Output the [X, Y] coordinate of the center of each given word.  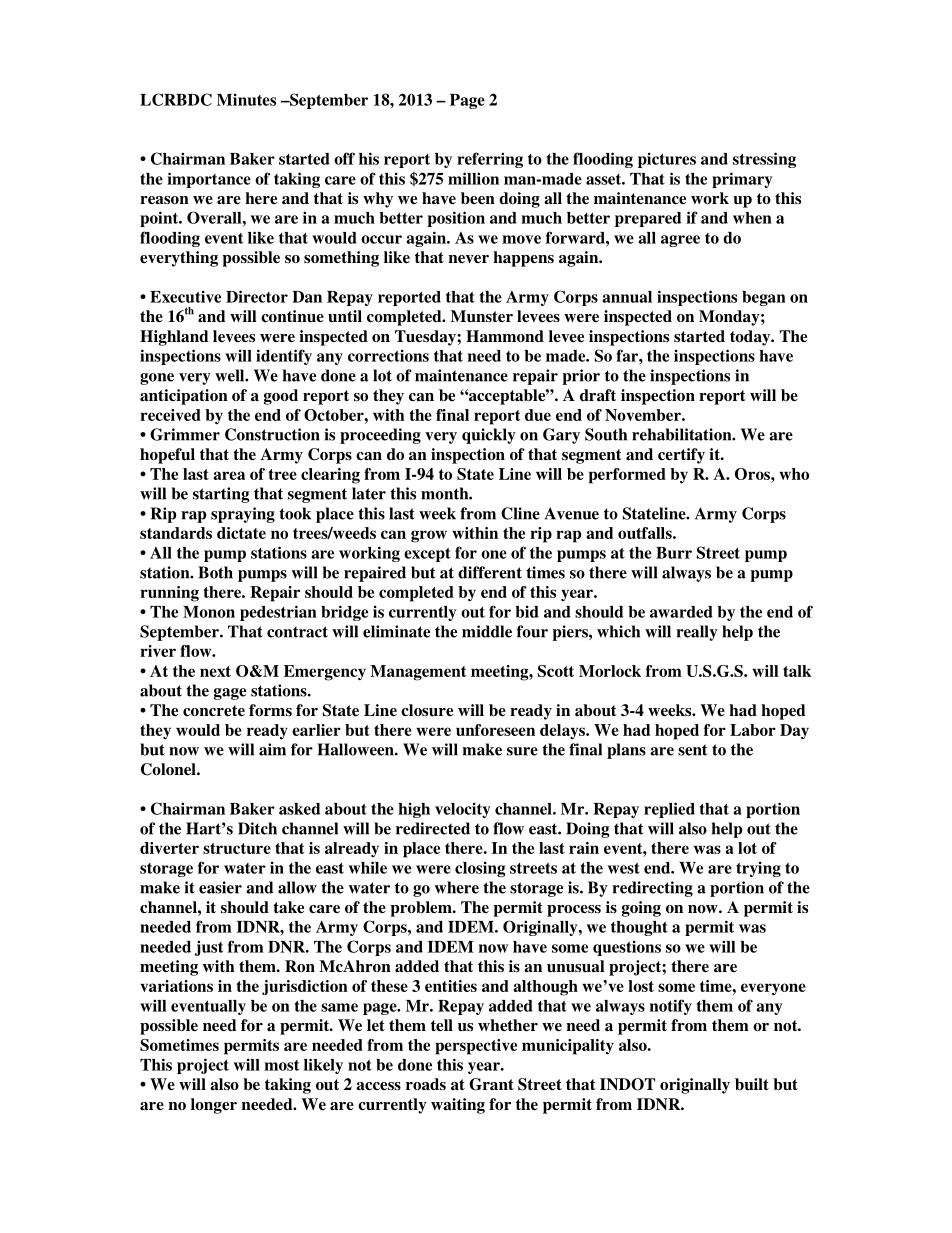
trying [758, 869]
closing [480, 869]
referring [490, 160]
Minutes [246, 99]
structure [237, 848]
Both [215, 572]
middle [487, 631]
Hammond [505, 336]
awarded [681, 612]
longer [214, 1106]
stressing [764, 160]
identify [284, 357]
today [751, 338]
